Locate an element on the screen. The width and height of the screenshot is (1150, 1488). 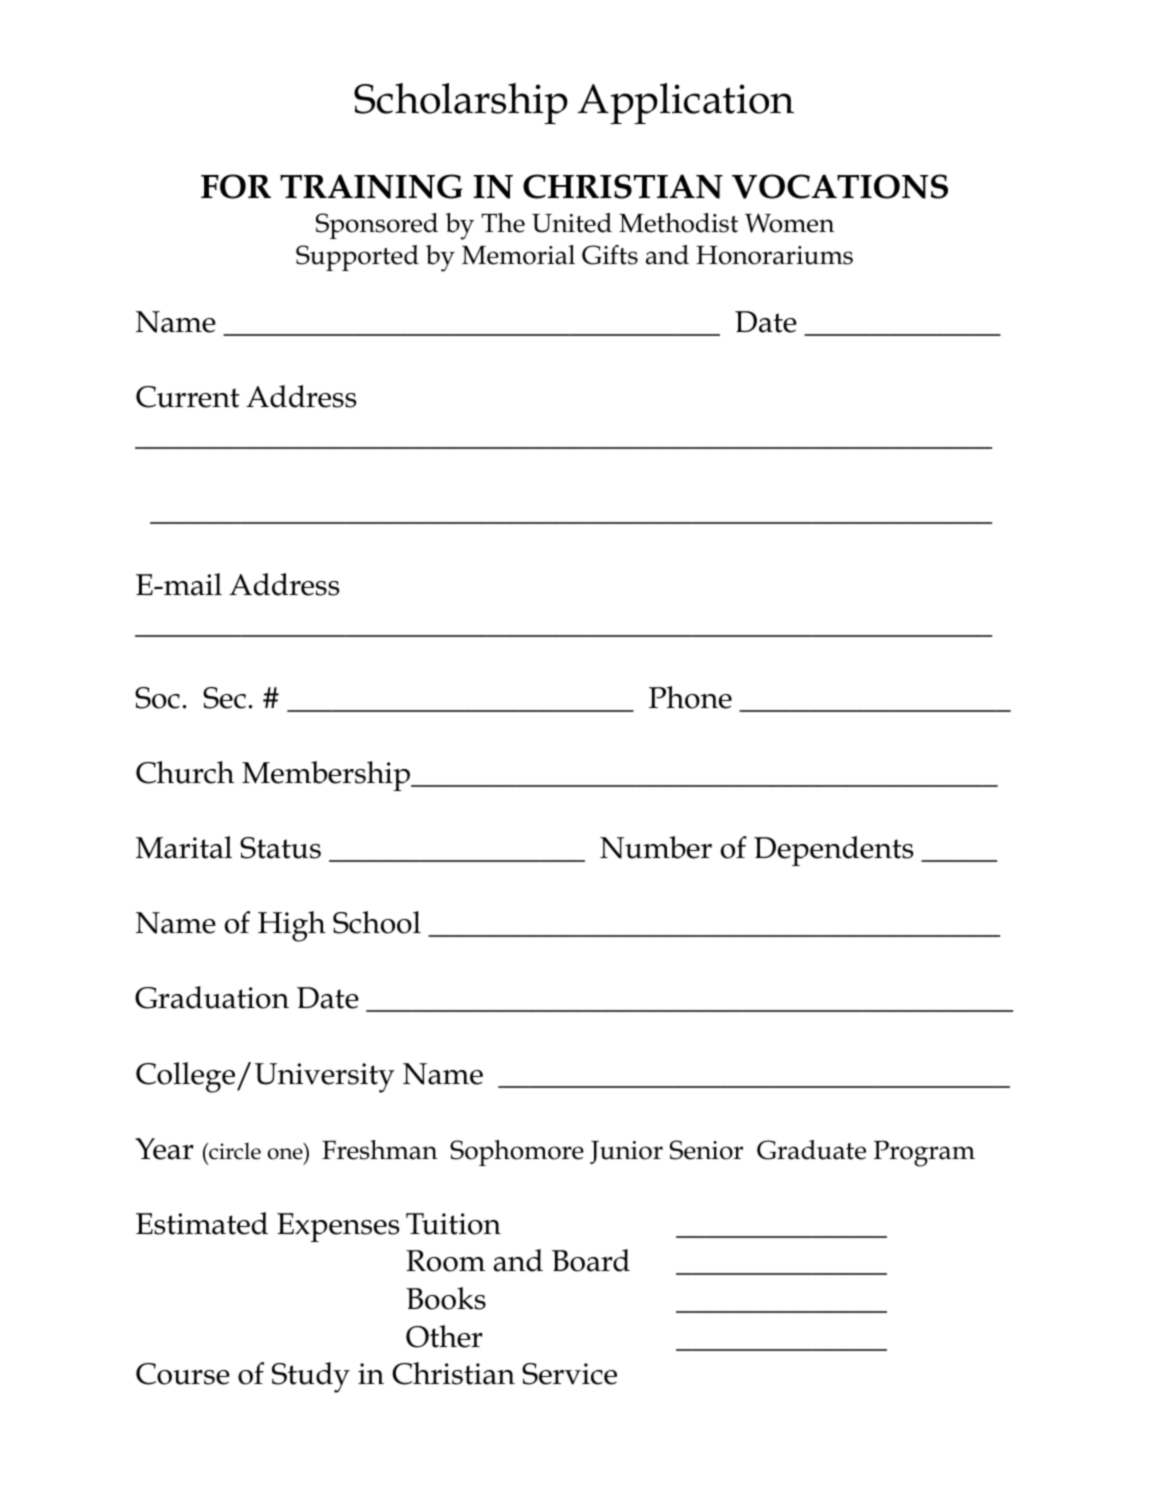
Women is located at coordinates (789, 223).
